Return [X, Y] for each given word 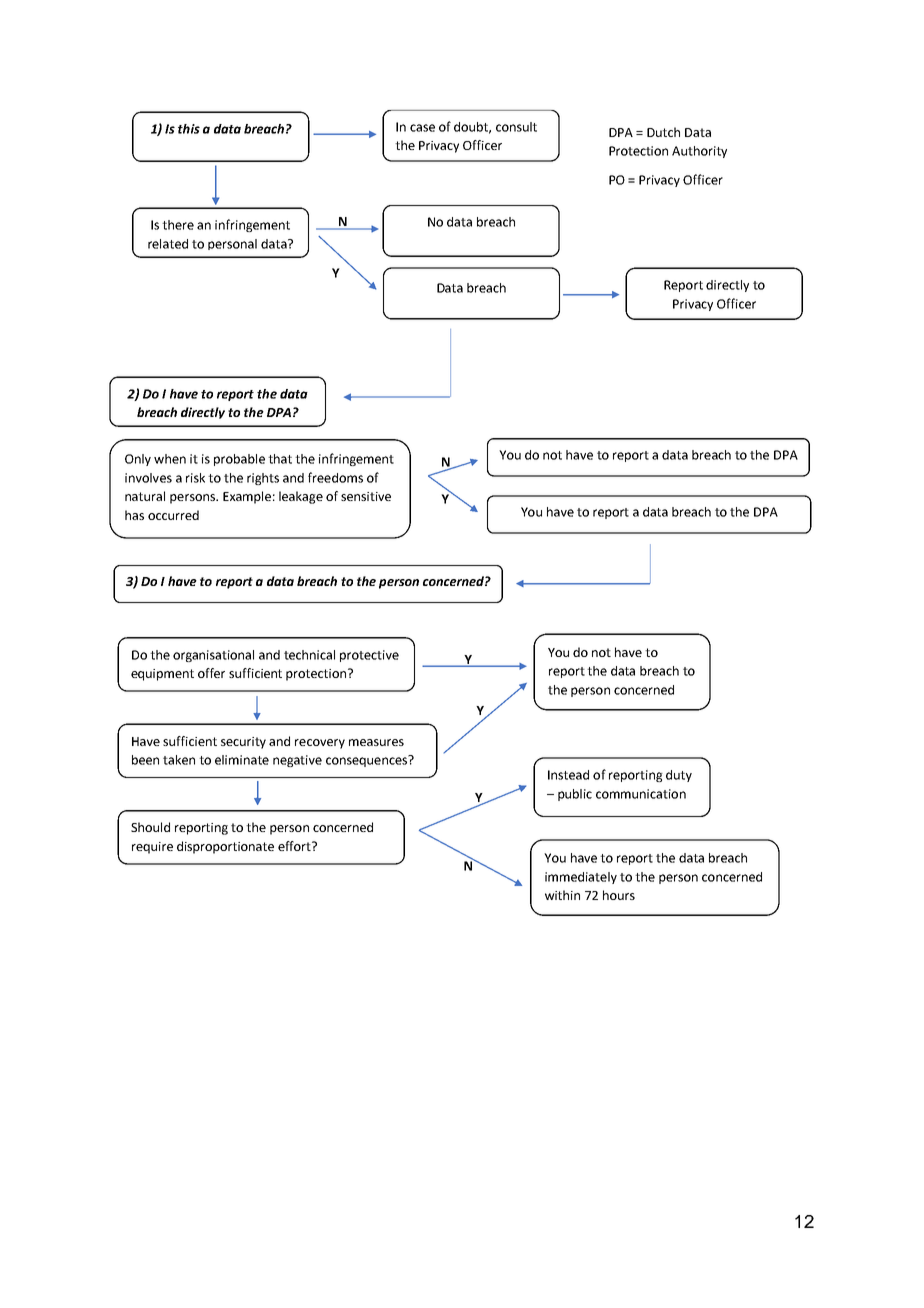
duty [679, 776]
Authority [699, 152]
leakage [301, 497]
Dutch [663, 132]
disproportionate [225, 847]
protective [369, 656]
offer [211, 673]
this [189, 129]
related [168, 244]
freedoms [335, 477]
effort [295, 846]
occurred [173, 515]
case [422, 128]
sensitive [366, 496]
